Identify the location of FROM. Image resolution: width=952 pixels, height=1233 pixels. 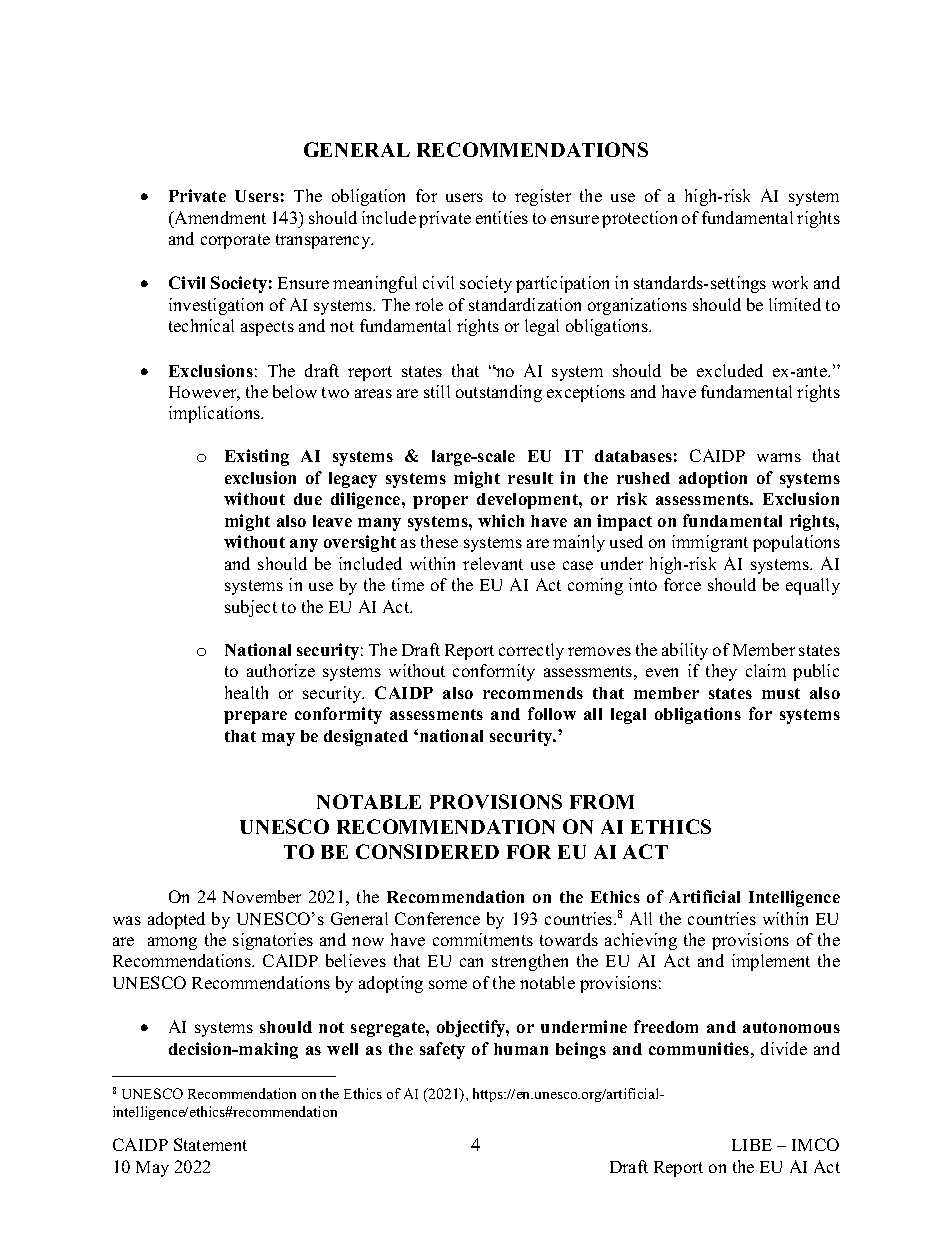
(602, 801).
